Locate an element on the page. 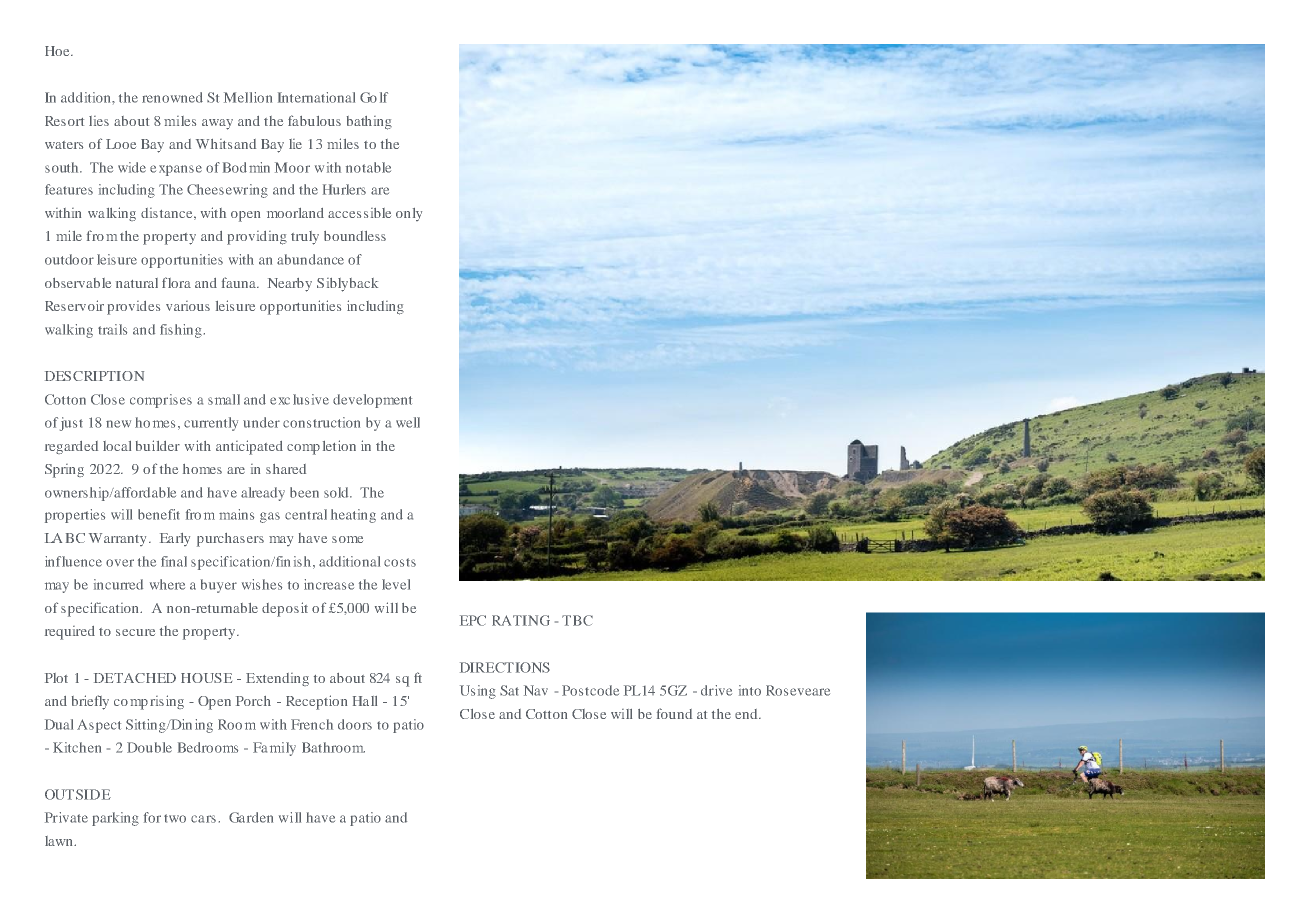 This document has width=1308, height=924. notable is located at coordinates (368, 167).
